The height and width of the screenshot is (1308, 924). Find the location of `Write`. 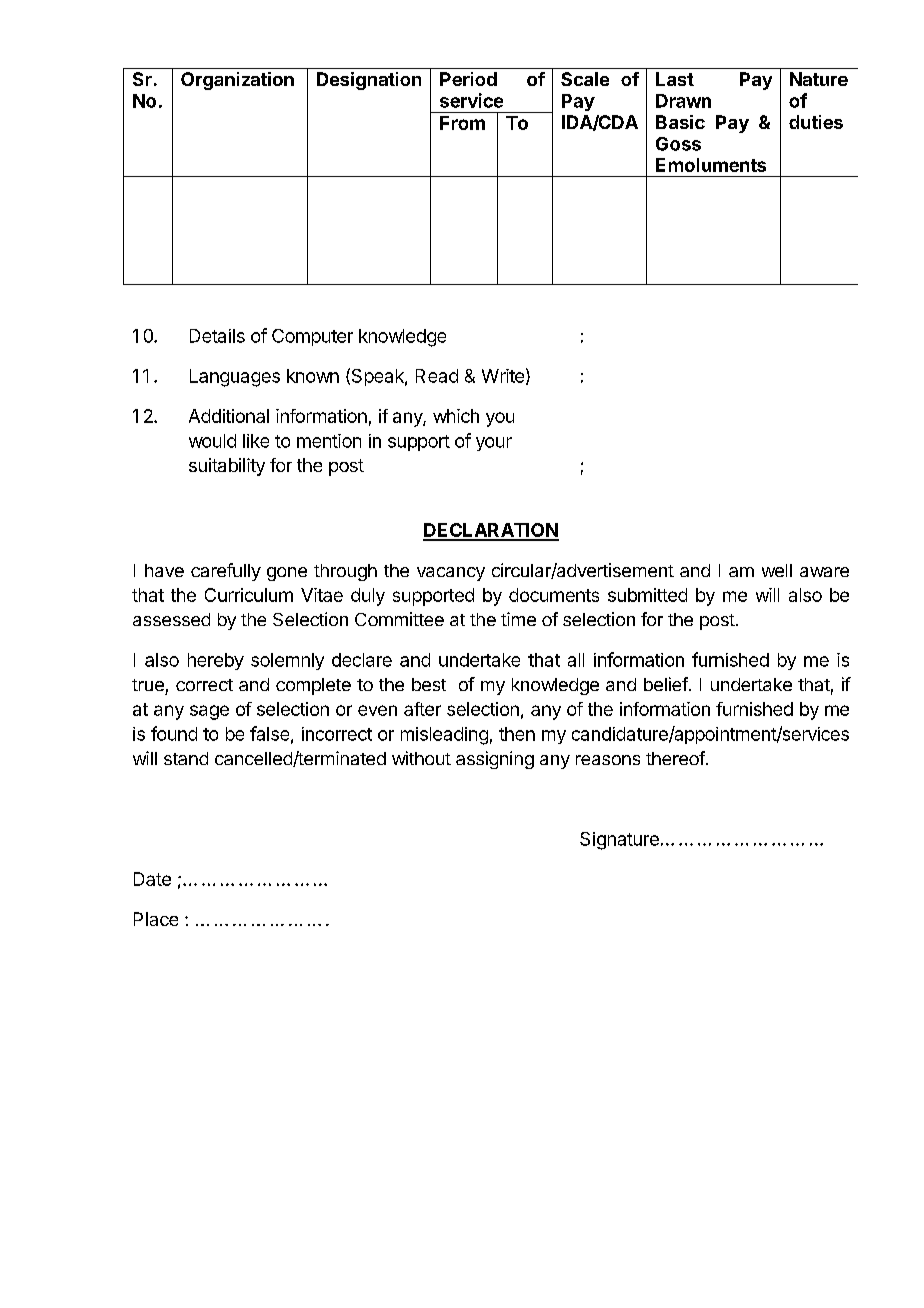

Write is located at coordinates (503, 376).
